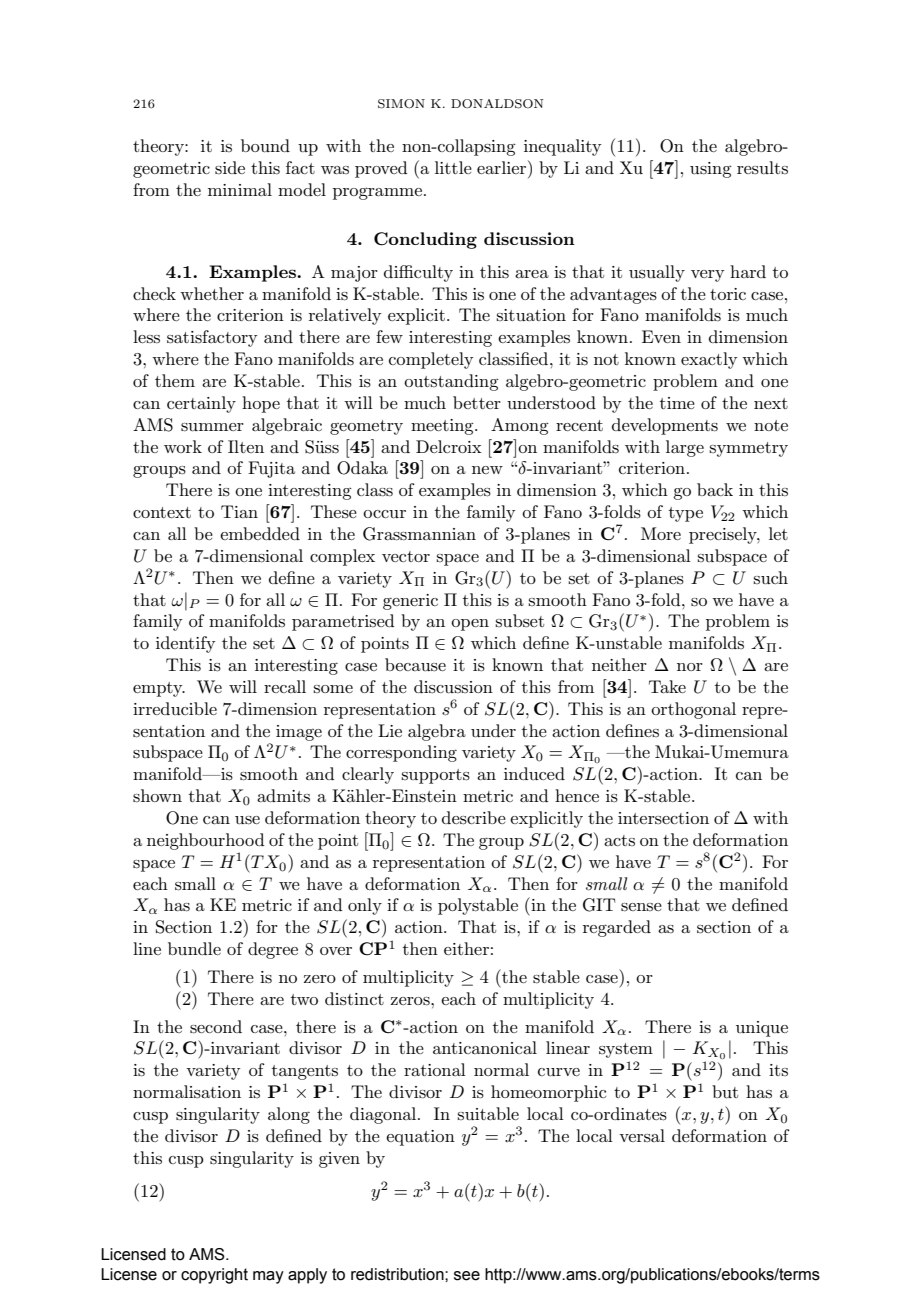 The width and height of the screenshot is (921, 1316). What do you see at coordinates (641, 907) in the screenshot?
I see `sense` at bounding box center [641, 907].
